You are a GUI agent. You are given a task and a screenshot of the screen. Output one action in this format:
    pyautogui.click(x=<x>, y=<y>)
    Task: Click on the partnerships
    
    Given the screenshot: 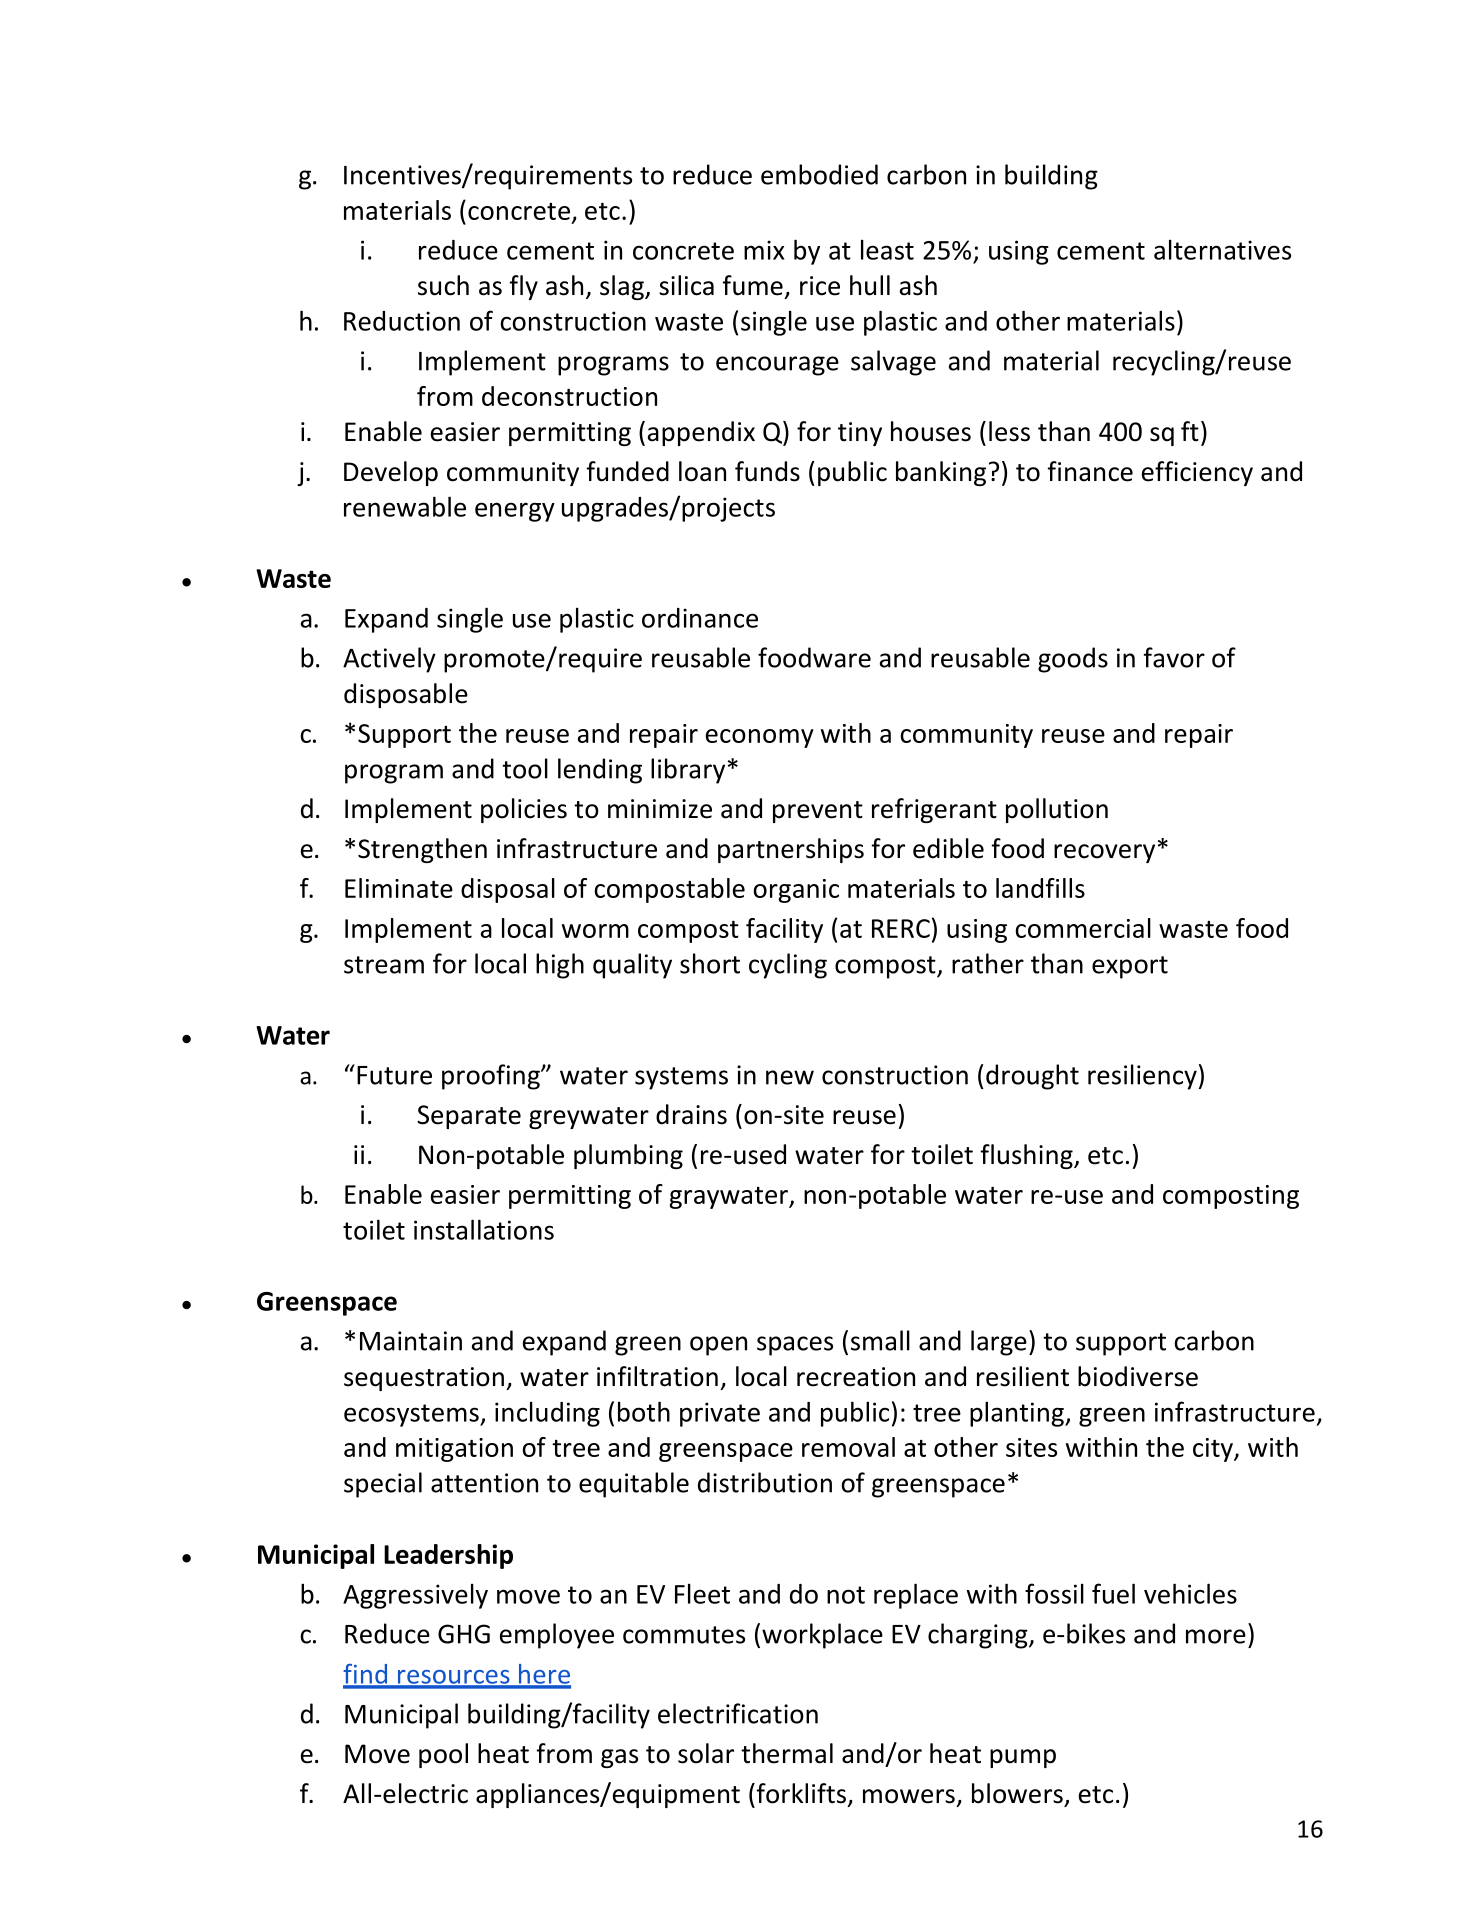 What is the action you would take?
    pyautogui.click(x=791, y=850)
